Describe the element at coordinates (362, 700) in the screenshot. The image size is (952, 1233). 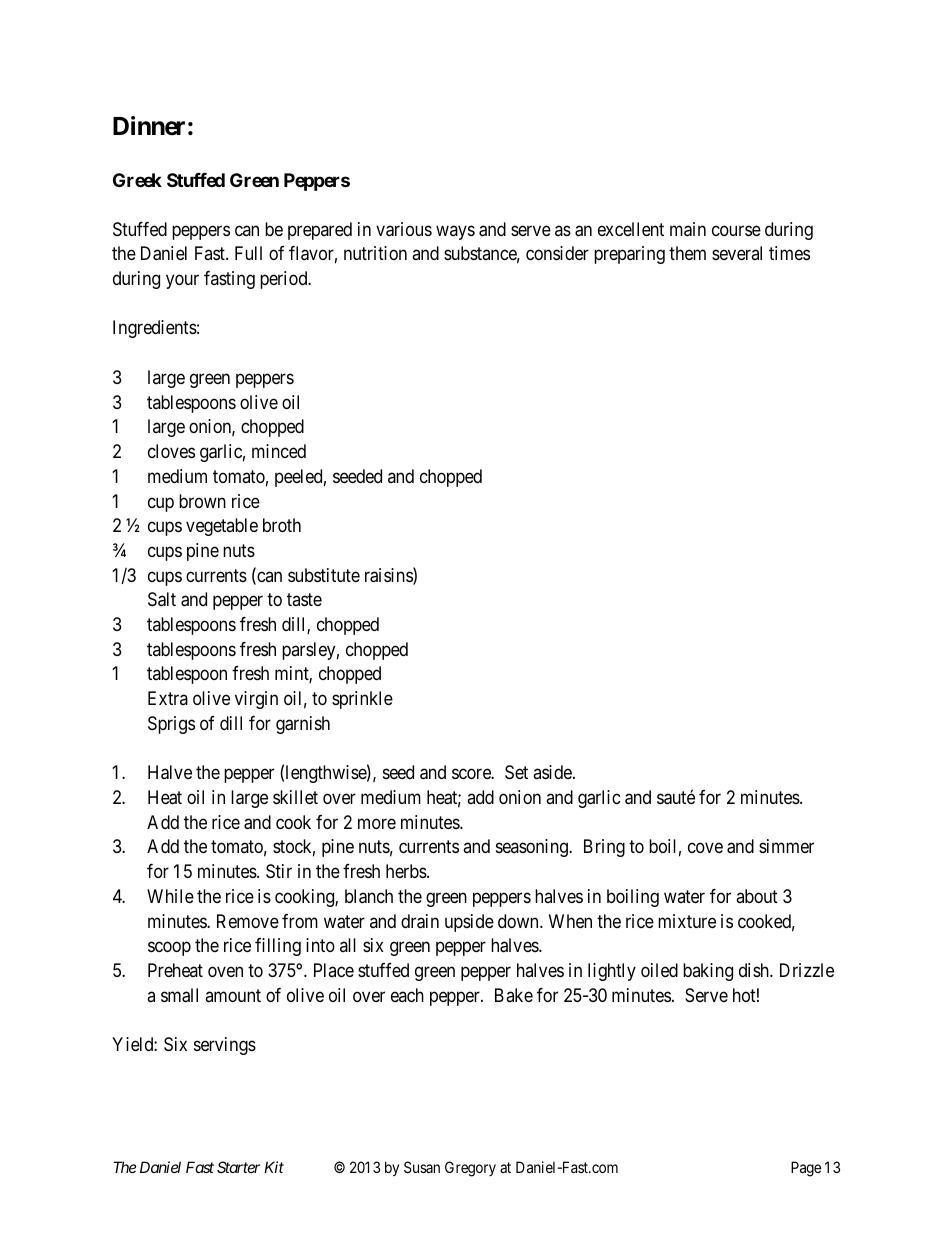
I see `sprinkle` at that location.
